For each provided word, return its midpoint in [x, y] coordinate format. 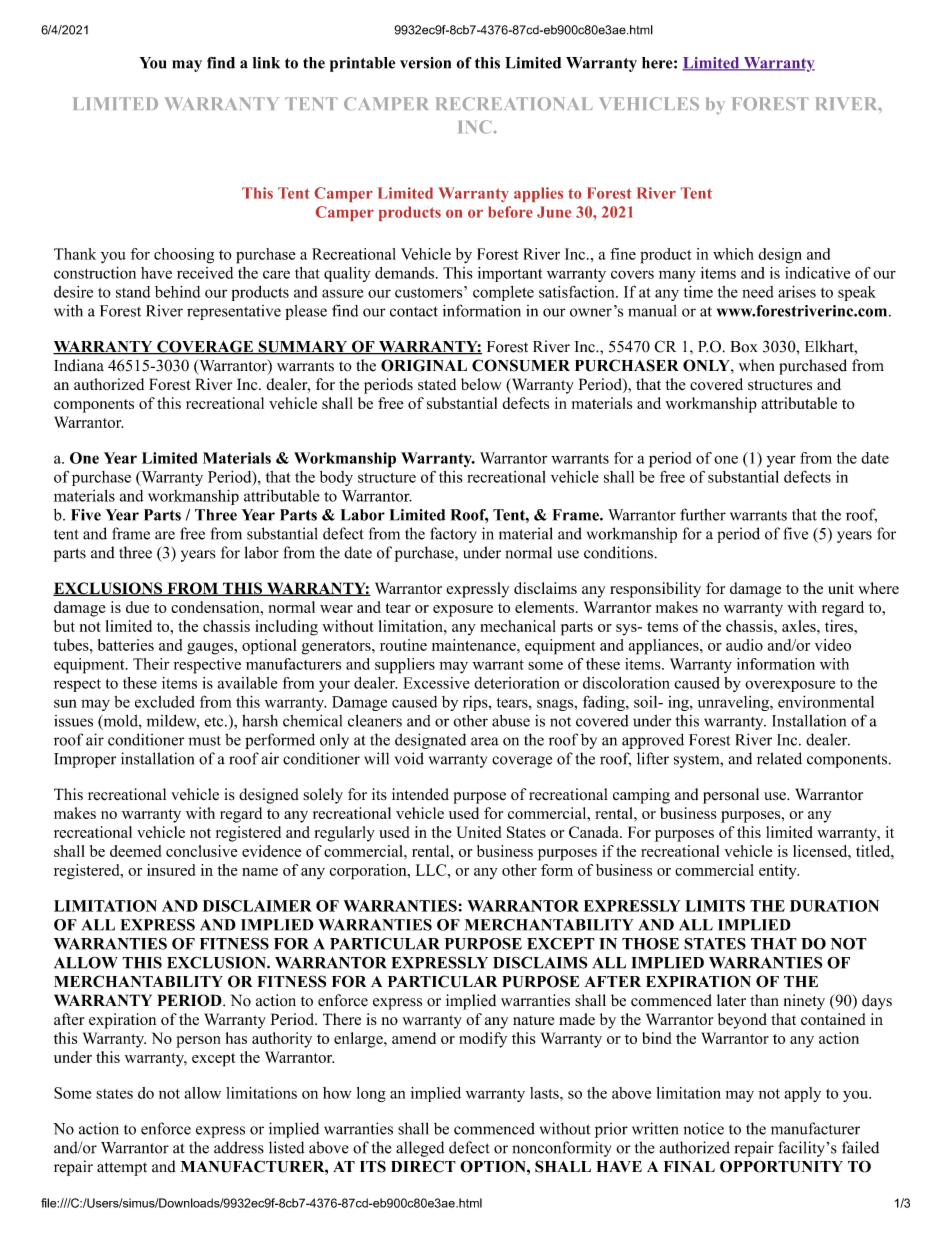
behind [177, 292]
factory [453, 535]
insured [171, 870]
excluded [165, 702]
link [266, 63]
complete [503, 293]
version [425, 63]
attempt [122, 1169]
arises [797, 291]
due [137, 607]
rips [476, 703]
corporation [369, 872]
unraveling [734, 703]
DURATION [834, 906]
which [733, 254]
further [703, 514]
